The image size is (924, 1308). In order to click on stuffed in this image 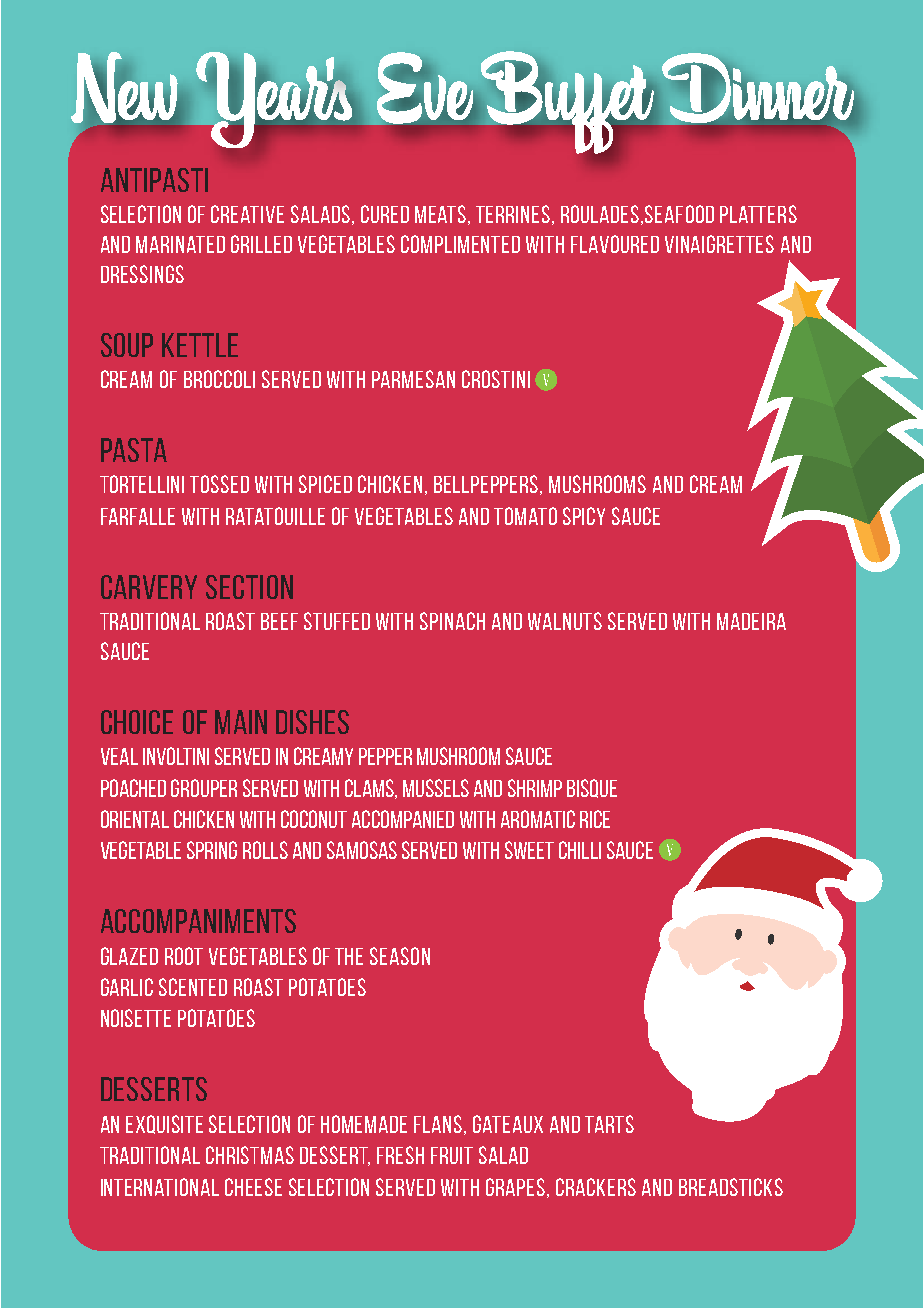, I will do `click(337, 621)`.
